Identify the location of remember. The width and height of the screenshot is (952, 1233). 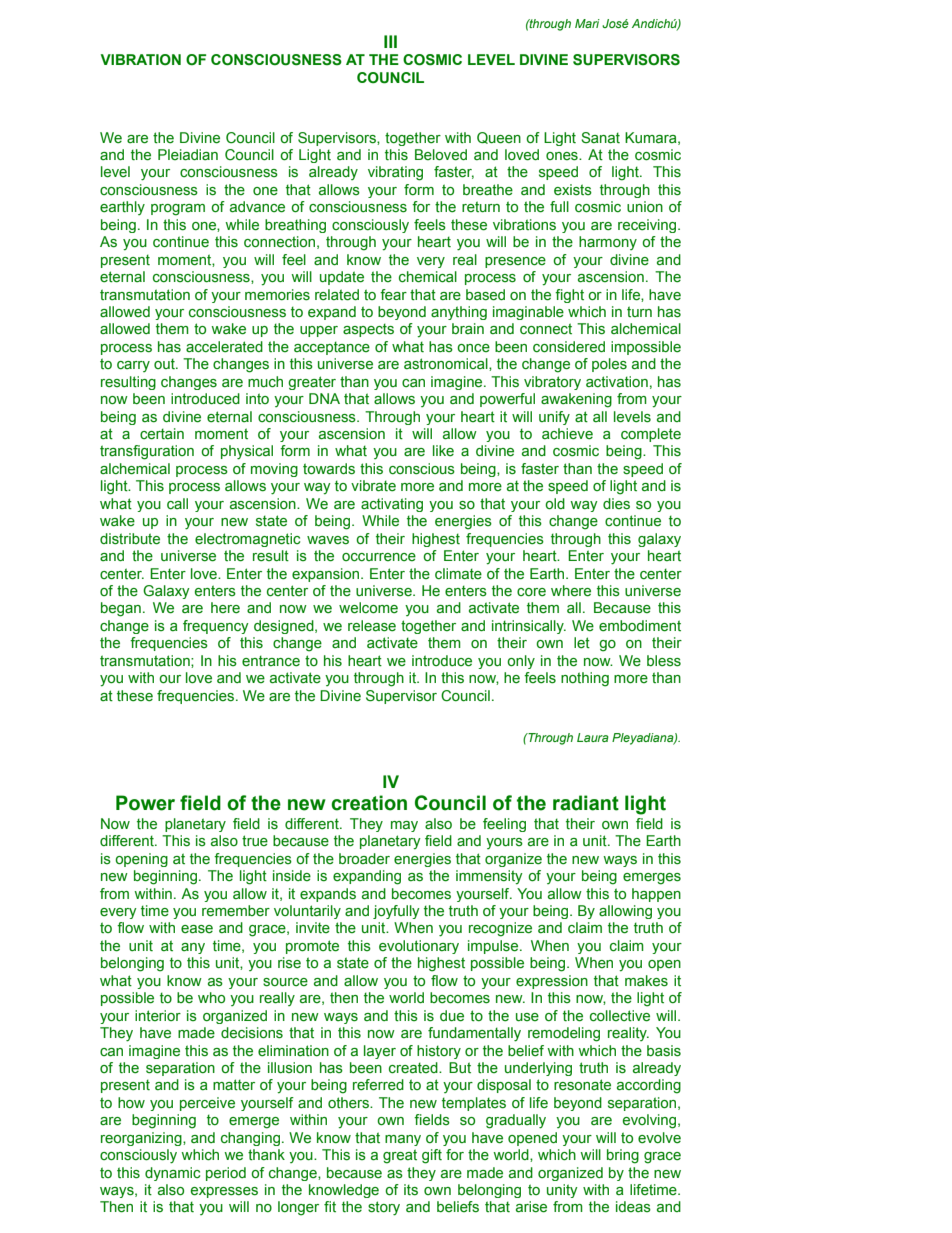
(236, 911).
